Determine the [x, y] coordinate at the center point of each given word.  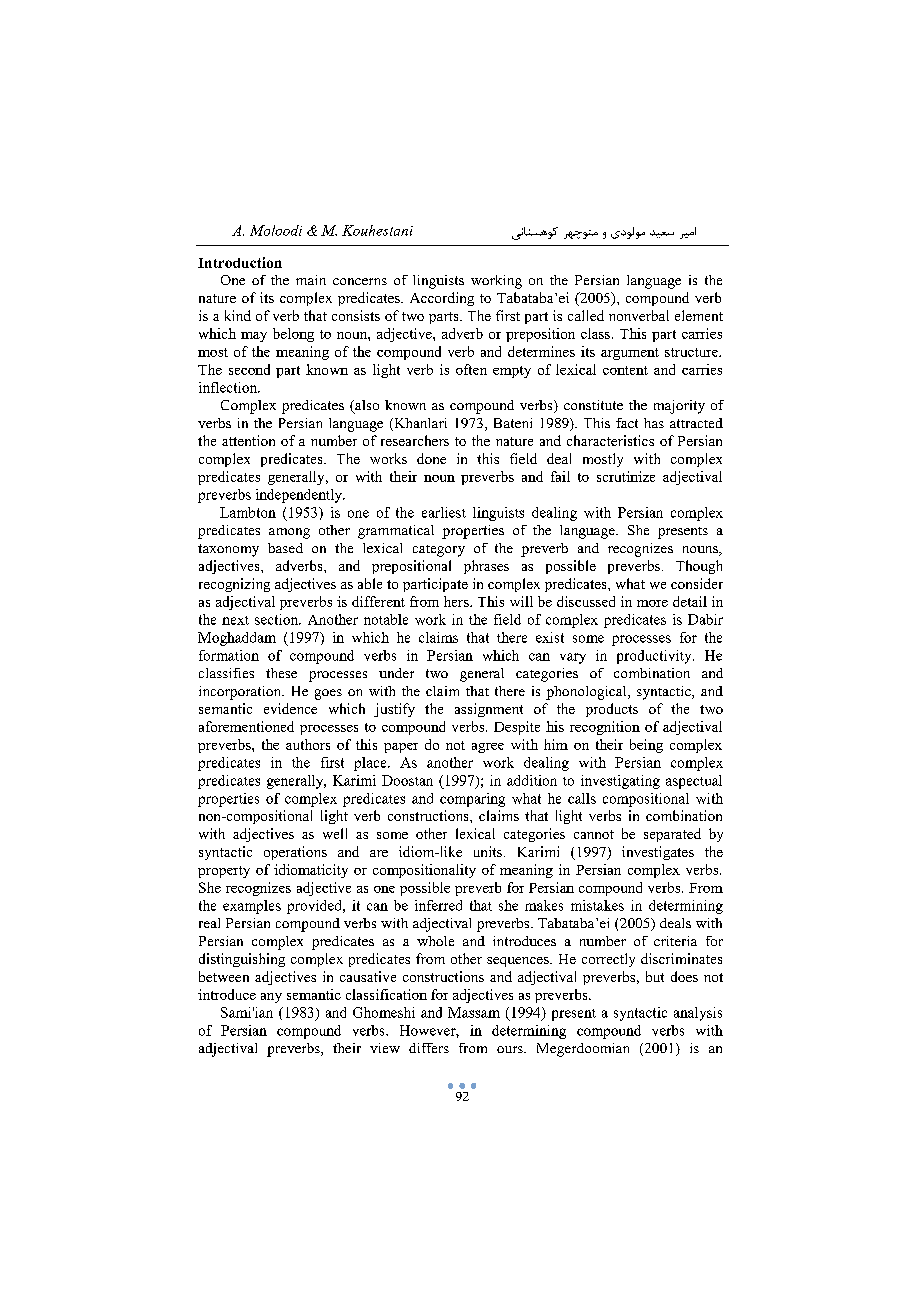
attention [248, 440]
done [431, 458]
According [442, 299]
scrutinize [626, 476]
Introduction [240, 262]
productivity [655, 657]
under [396, 673]
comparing [472, 800]
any [271, 998]
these [281, 673]
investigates [658, 853]
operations [295, 853]
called [586, 315]
